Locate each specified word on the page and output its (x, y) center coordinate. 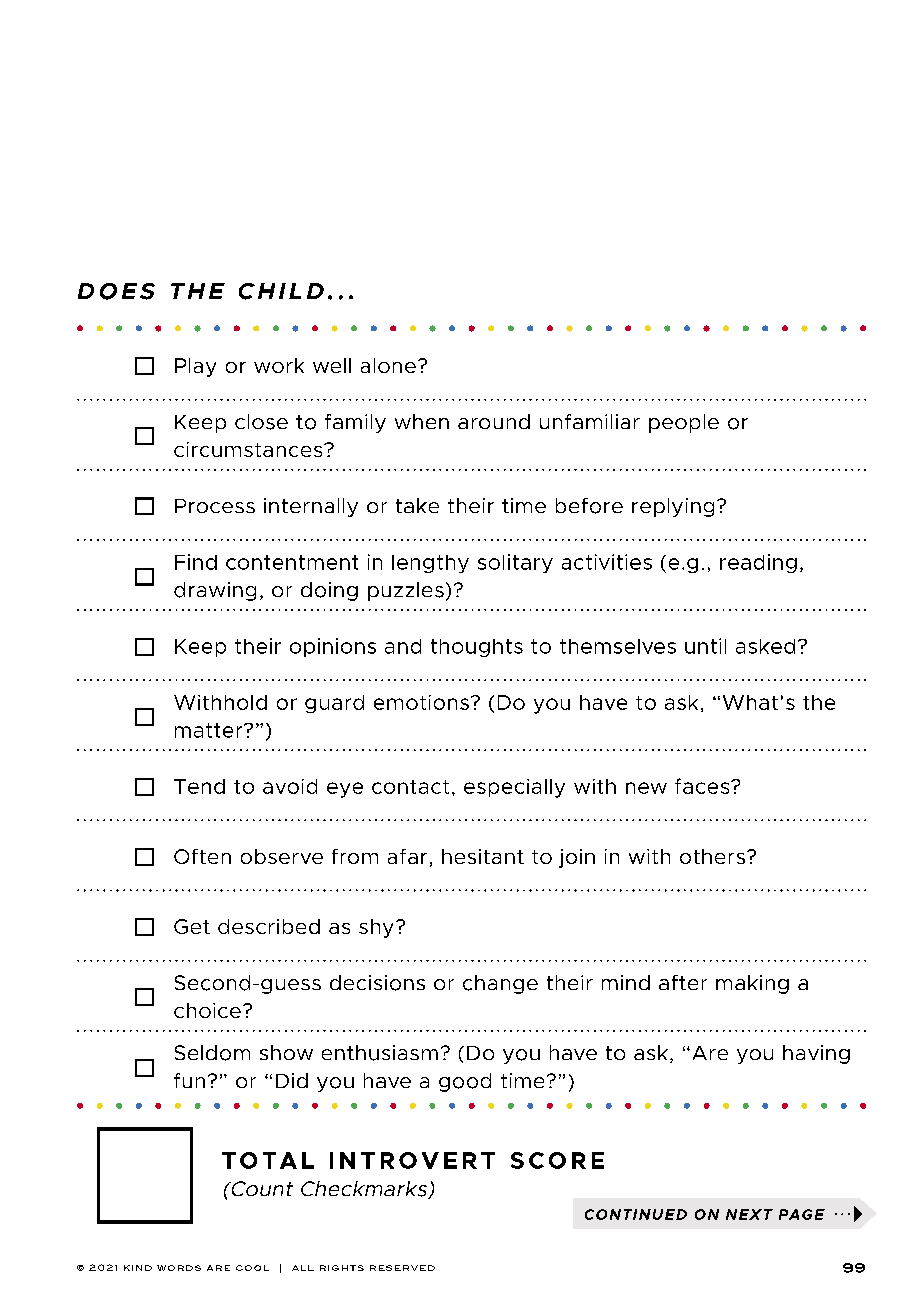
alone (388, 365)
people (684, 423)
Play (195, 367)
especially (514, 788)
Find (196, 562)
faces (703, 786)
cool (252, 1268)
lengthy (430, 564)
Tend (199, 786)
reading (758, 563)
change (500, 984)
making (752, 984)
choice (207, 1010)
